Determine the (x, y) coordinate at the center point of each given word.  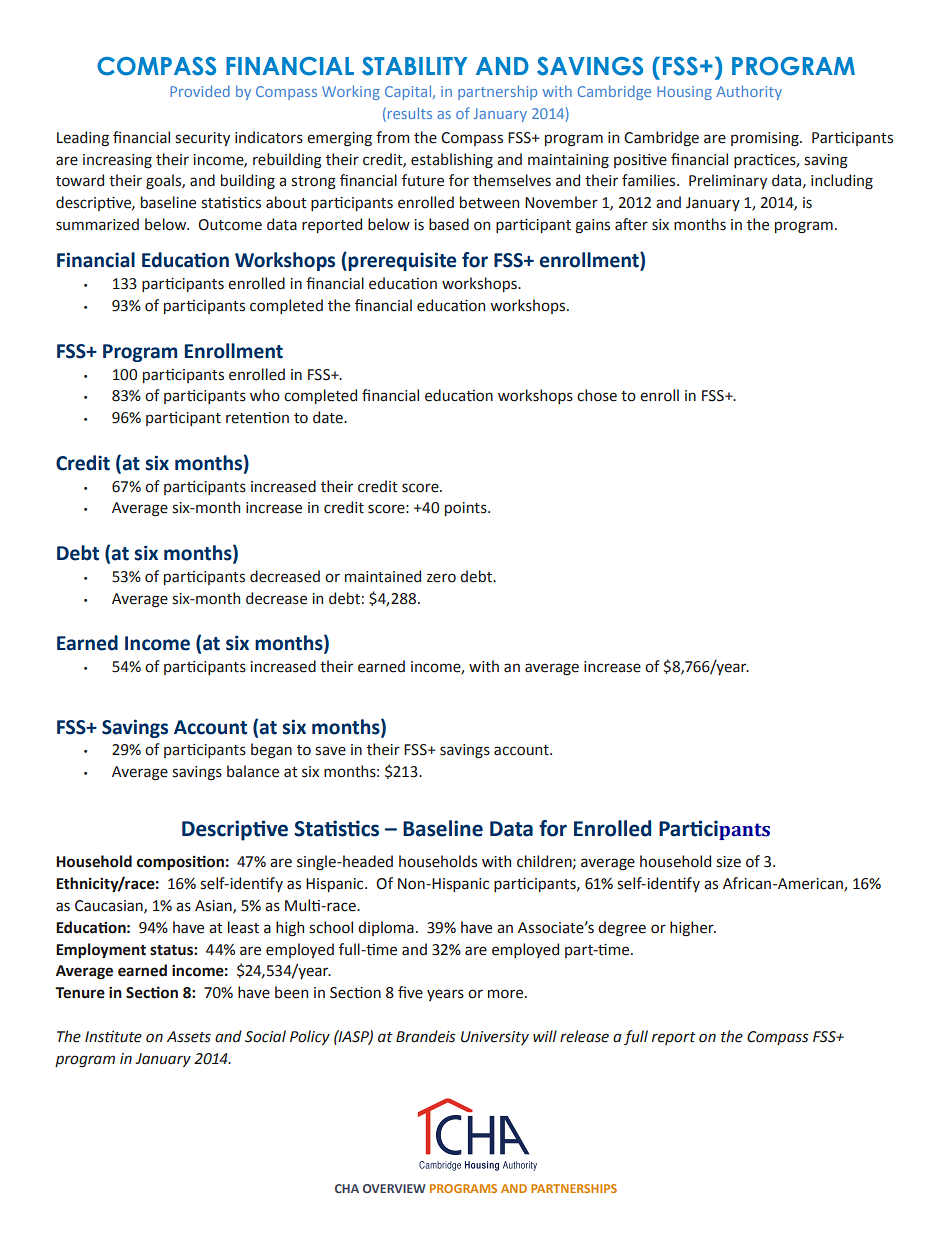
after (631, 224)
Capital (409, 92)
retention (257, 418)
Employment (101, 951)
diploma (386, 928)
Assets (189, 1037)
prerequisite (402, 261)
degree (622, 929)
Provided (200, 91)
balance (253, 771)
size (728, 862)
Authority (749, 92)
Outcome (230, 225)
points (467, 509)
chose (597, 395)
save (330, 751)
